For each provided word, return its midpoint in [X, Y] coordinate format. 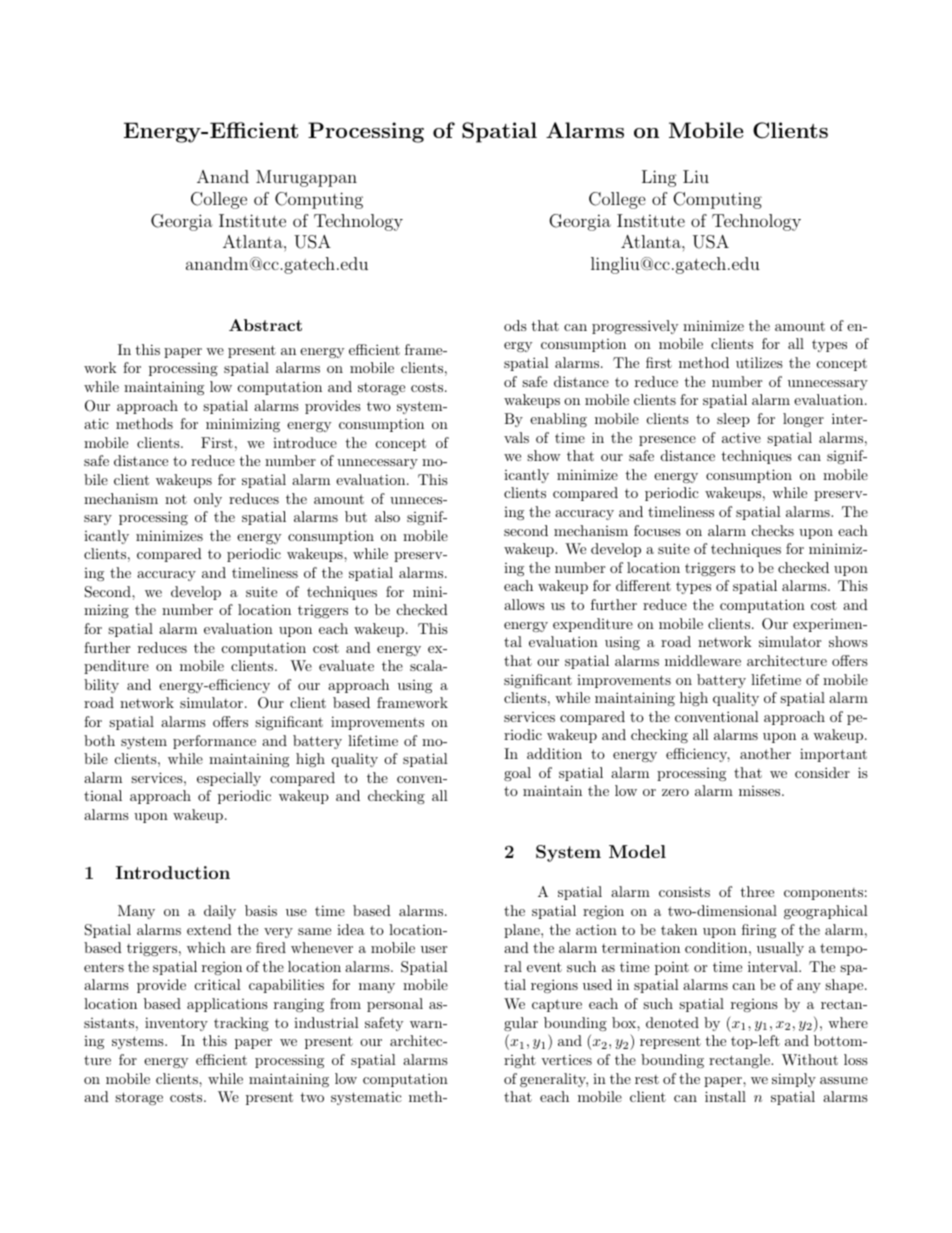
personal [395, 1005]
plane [523, 931]
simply [794, 1080]
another [765, 753]
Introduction [173, 872]
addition [554, 753]
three [757, 891]
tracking [241, 1024]
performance [214, 742]
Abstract [265, 325]
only [208, 500]
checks [773, 530]
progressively [635, 327]
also [387, 516]
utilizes [759, 362]
